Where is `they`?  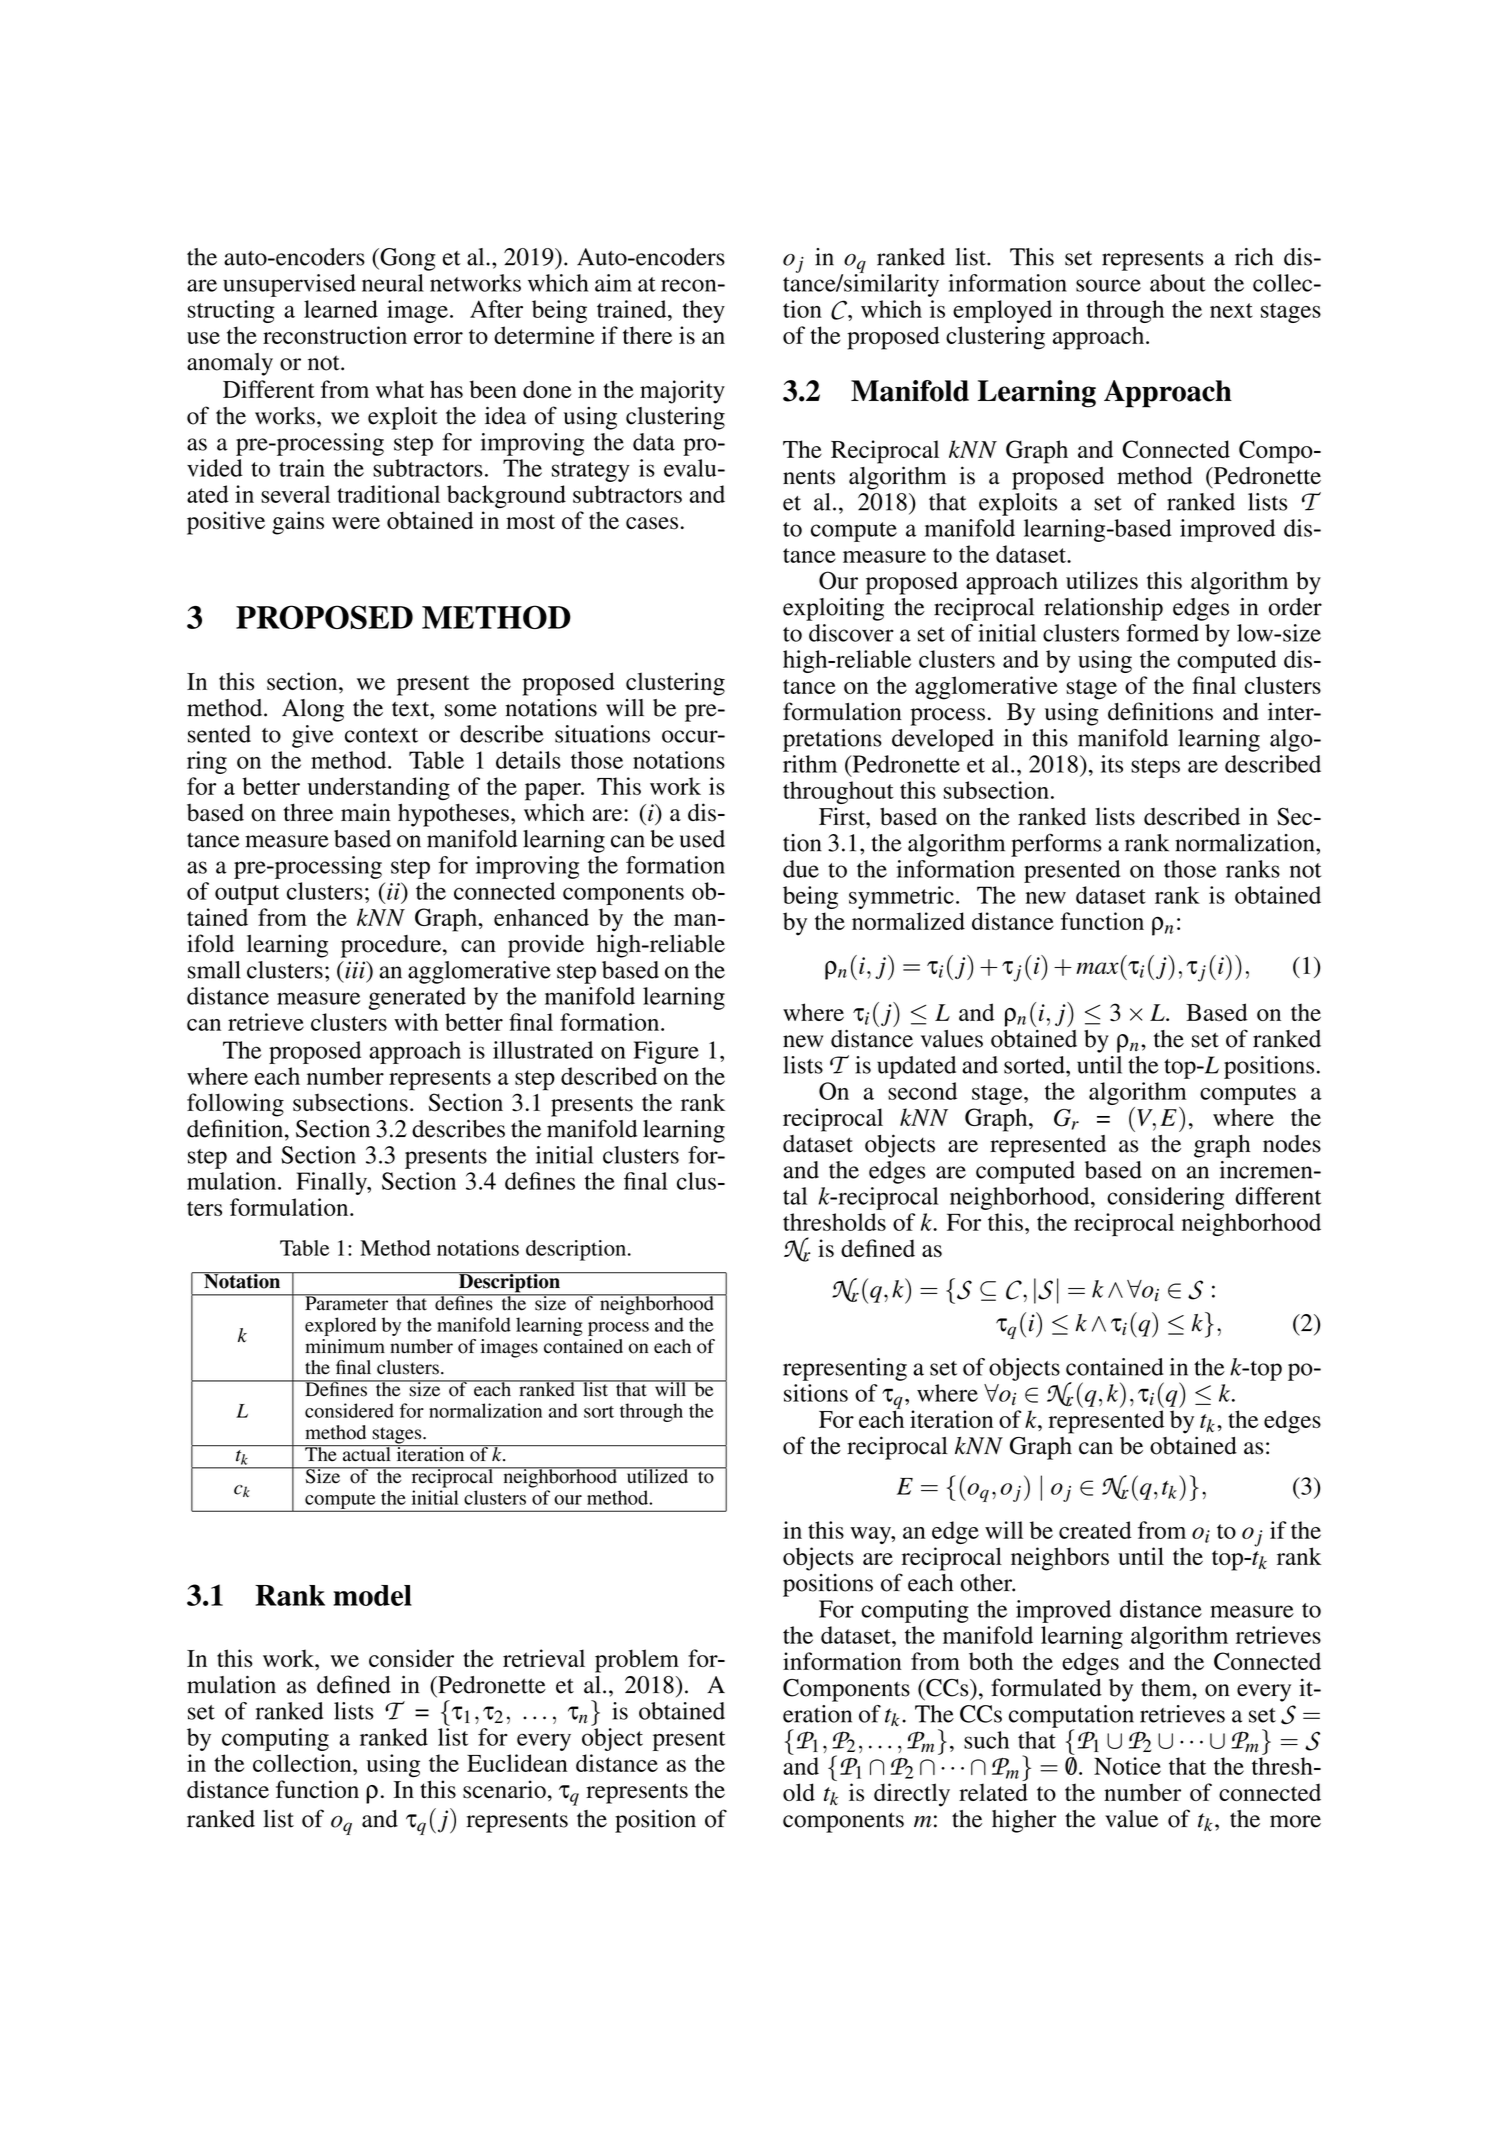
they is located at coordinates (704, 311).
